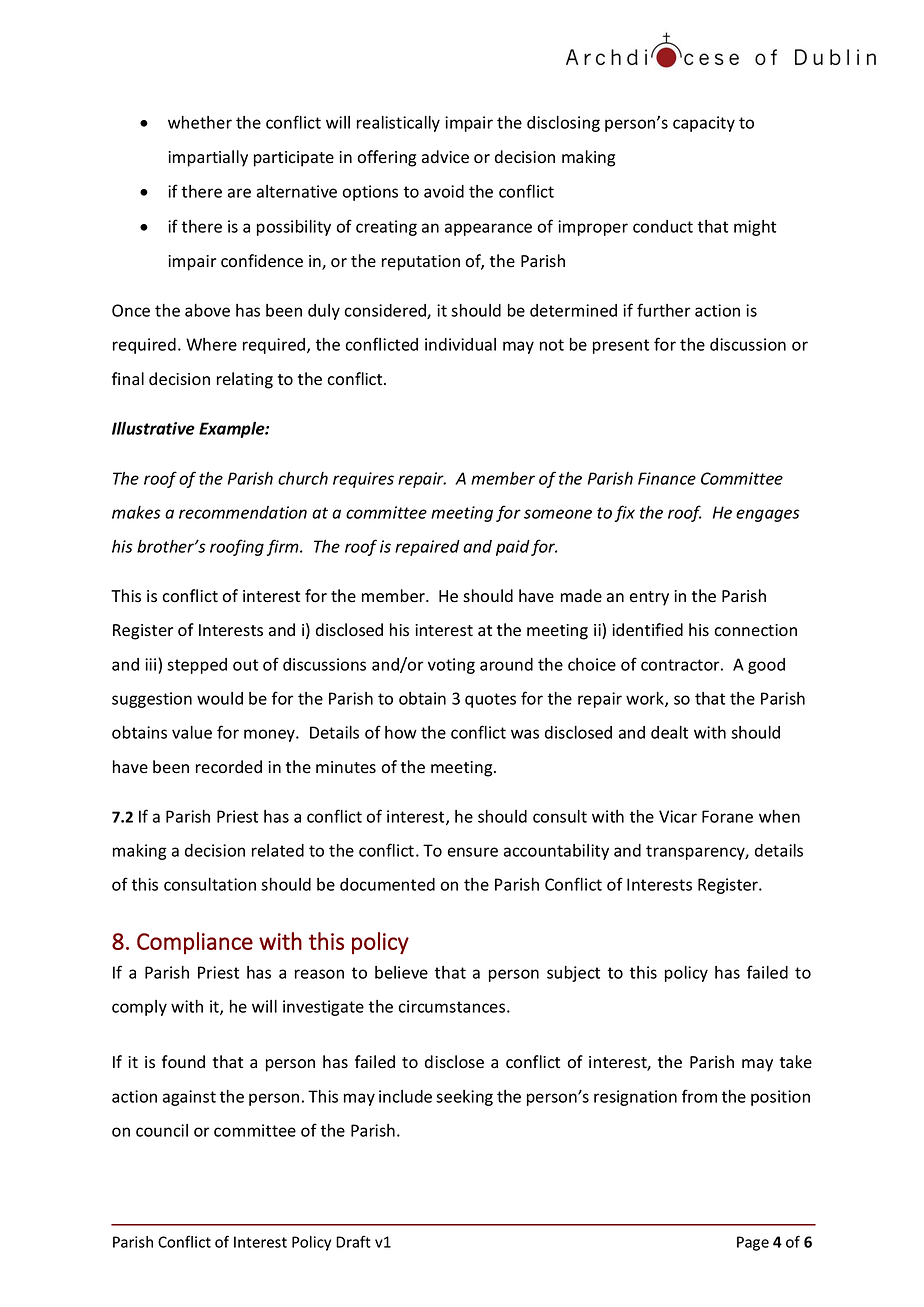 This page has height=1307, width=924. I want to click on capacity, so click(704, 124).
